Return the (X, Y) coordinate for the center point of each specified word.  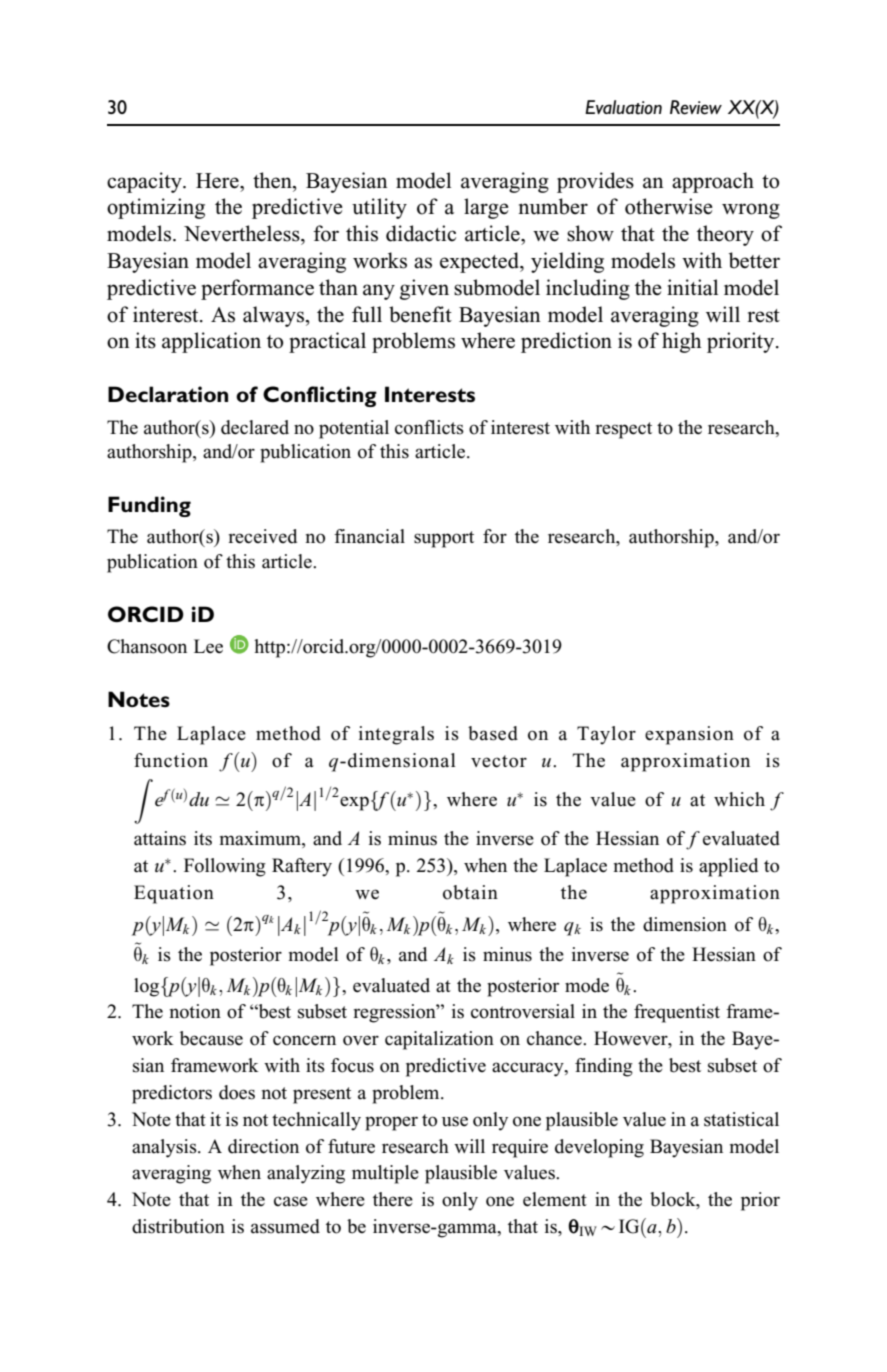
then (273, 180)
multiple (385, 1174)
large (486, 208)
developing (599, 1148)
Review (696, 107)
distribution (178, 1226)
